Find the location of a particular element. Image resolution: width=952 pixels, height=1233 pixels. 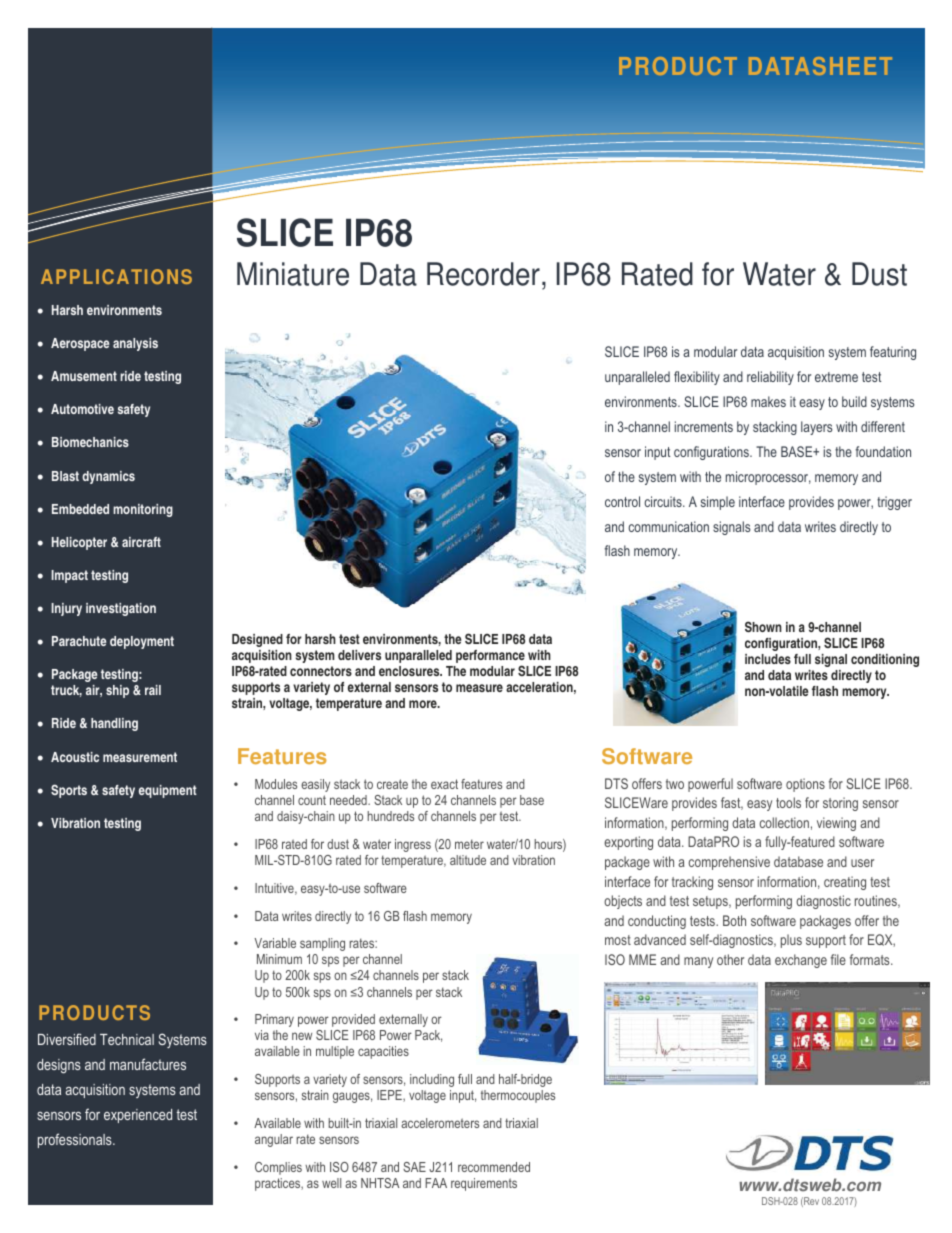

requirements is located at coordinates (484, 1184).
